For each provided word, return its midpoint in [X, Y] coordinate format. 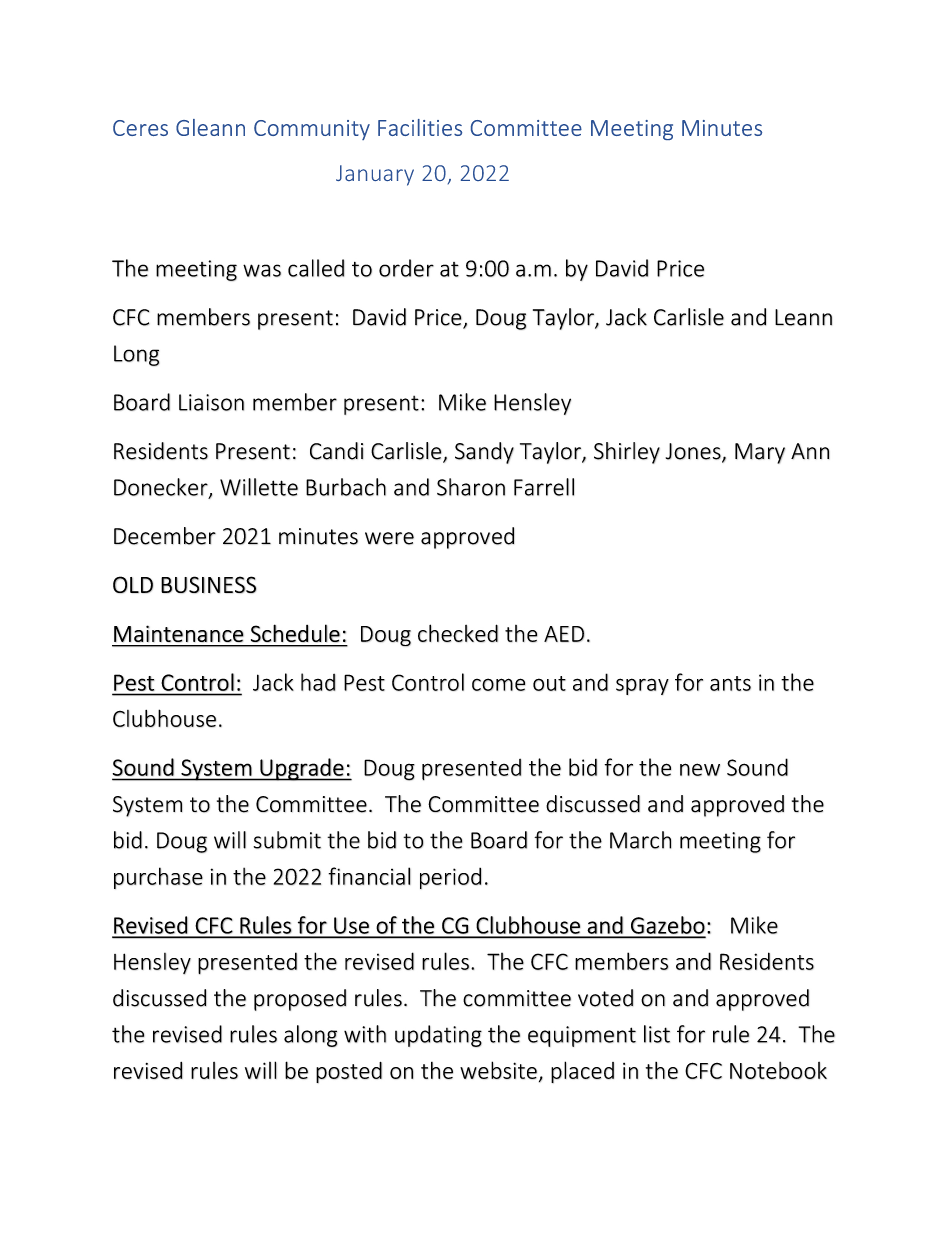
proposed [300, 1000]
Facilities [420, 127]
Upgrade [302, 769]
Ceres [140, 128]
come [498, 684]
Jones [694, 452]
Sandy [484, 453]
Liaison [211, 402]
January [375, 175]
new [700, 769]
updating [438, 1036]
